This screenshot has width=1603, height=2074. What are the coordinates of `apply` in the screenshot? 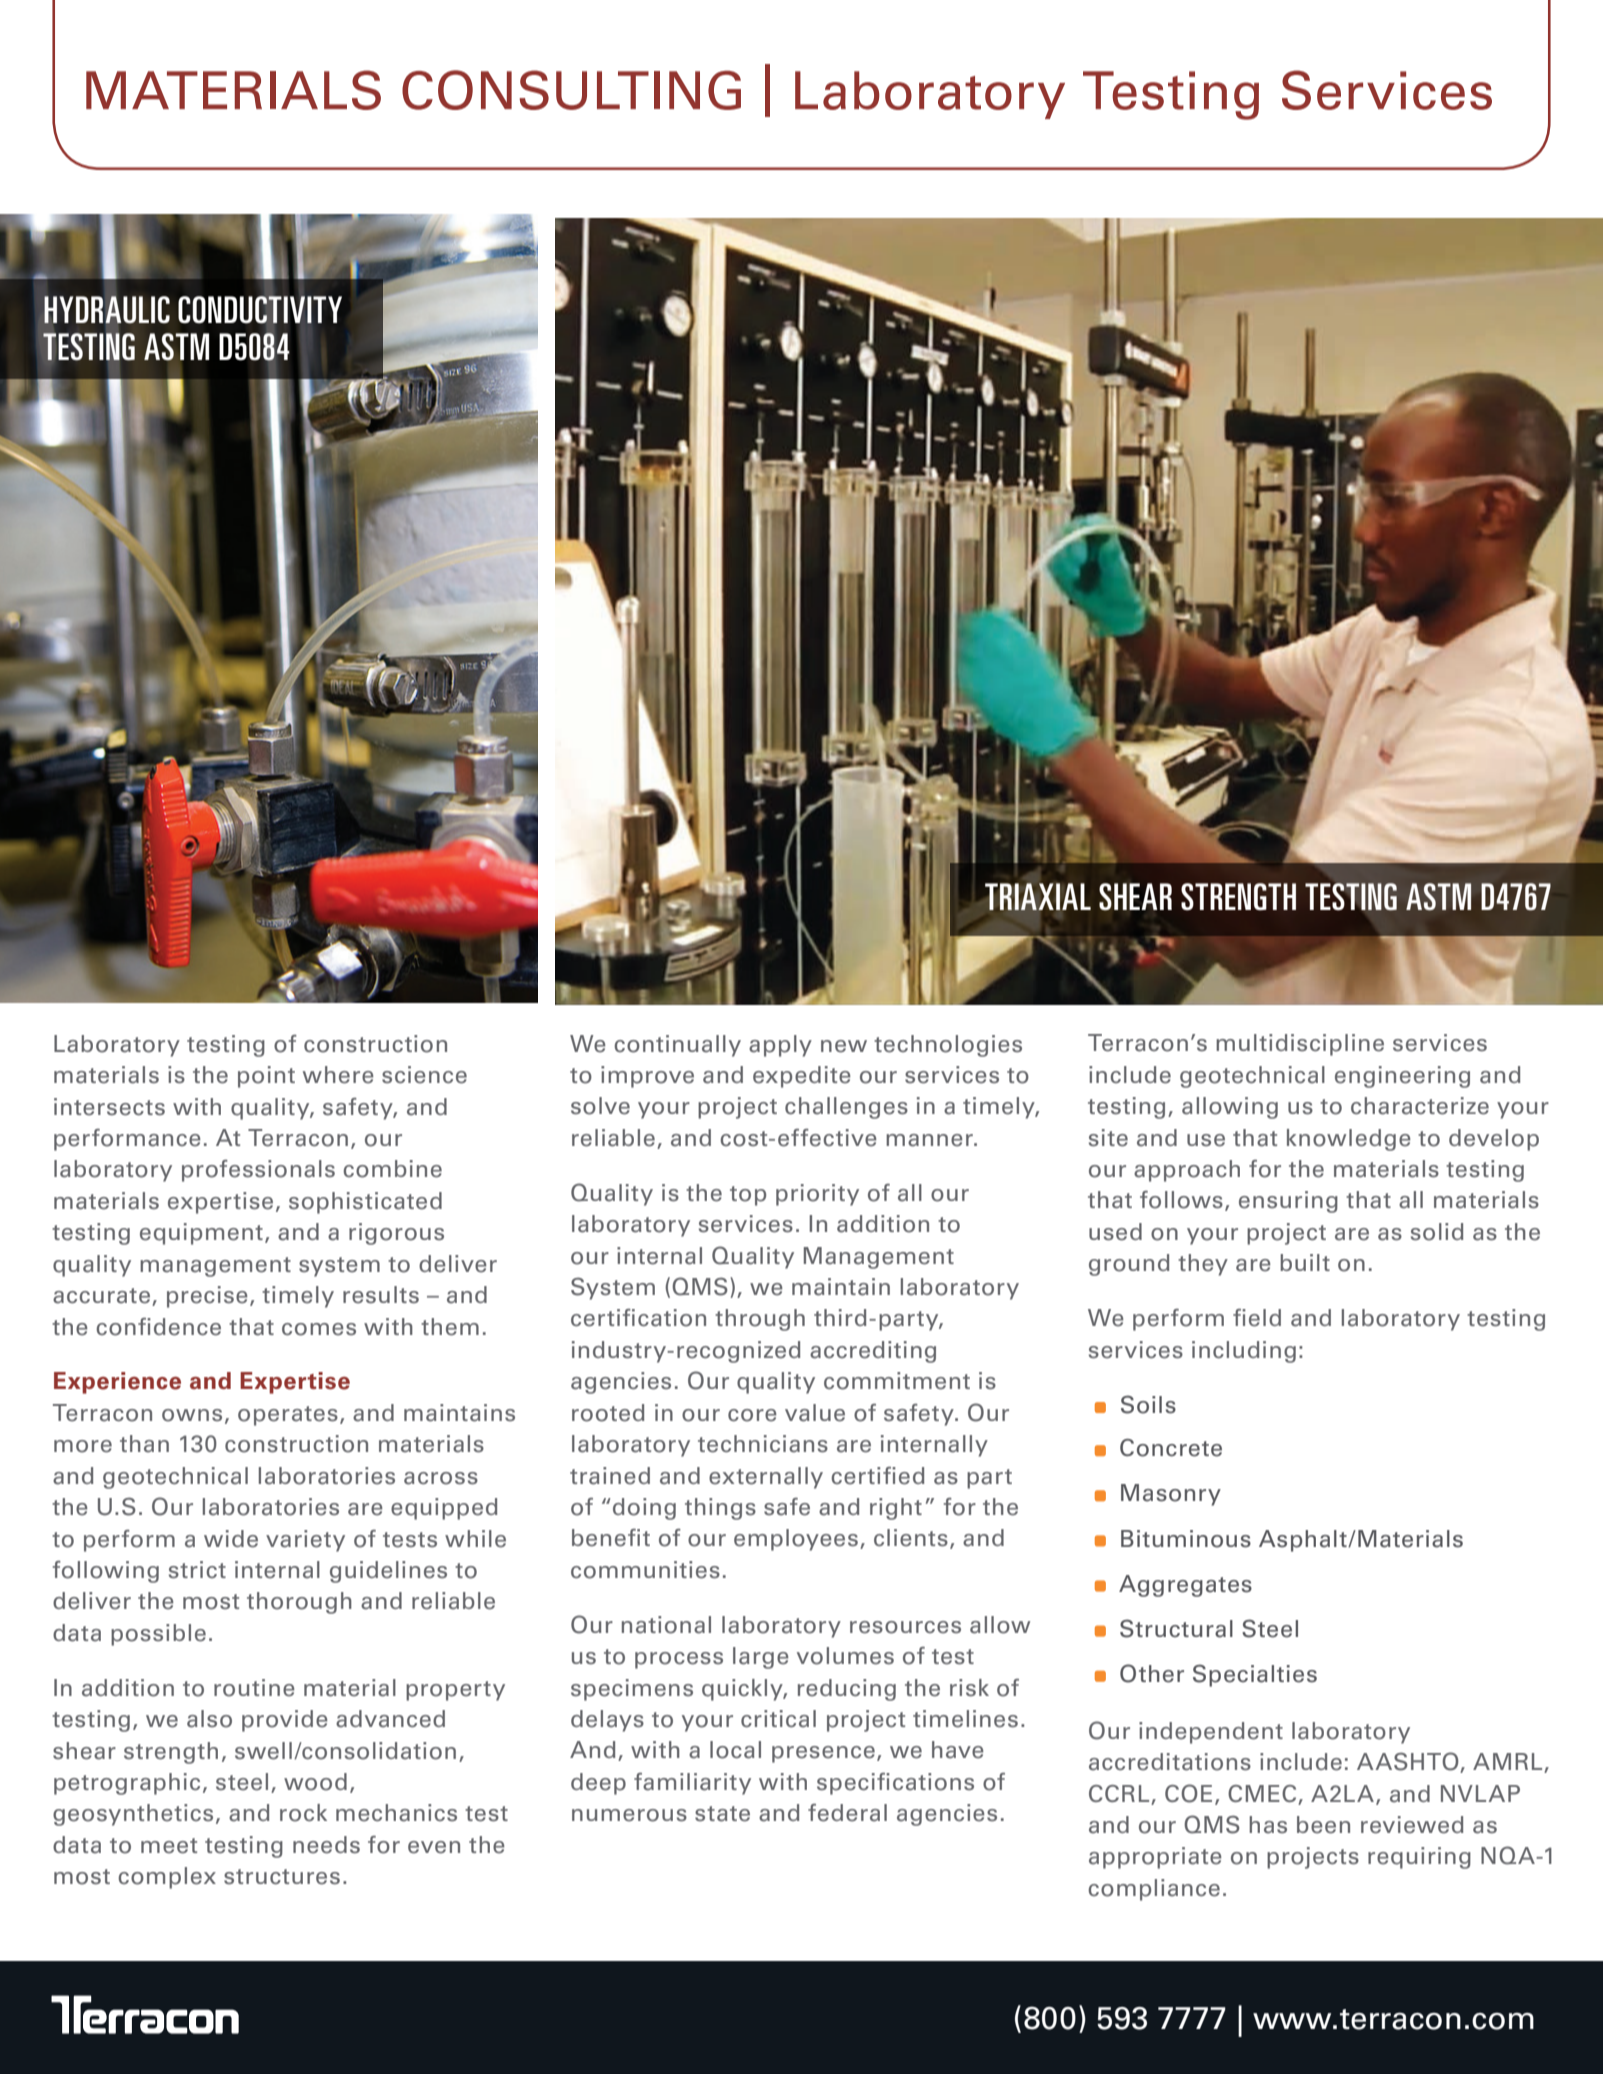 It's located at (780, 1046).
